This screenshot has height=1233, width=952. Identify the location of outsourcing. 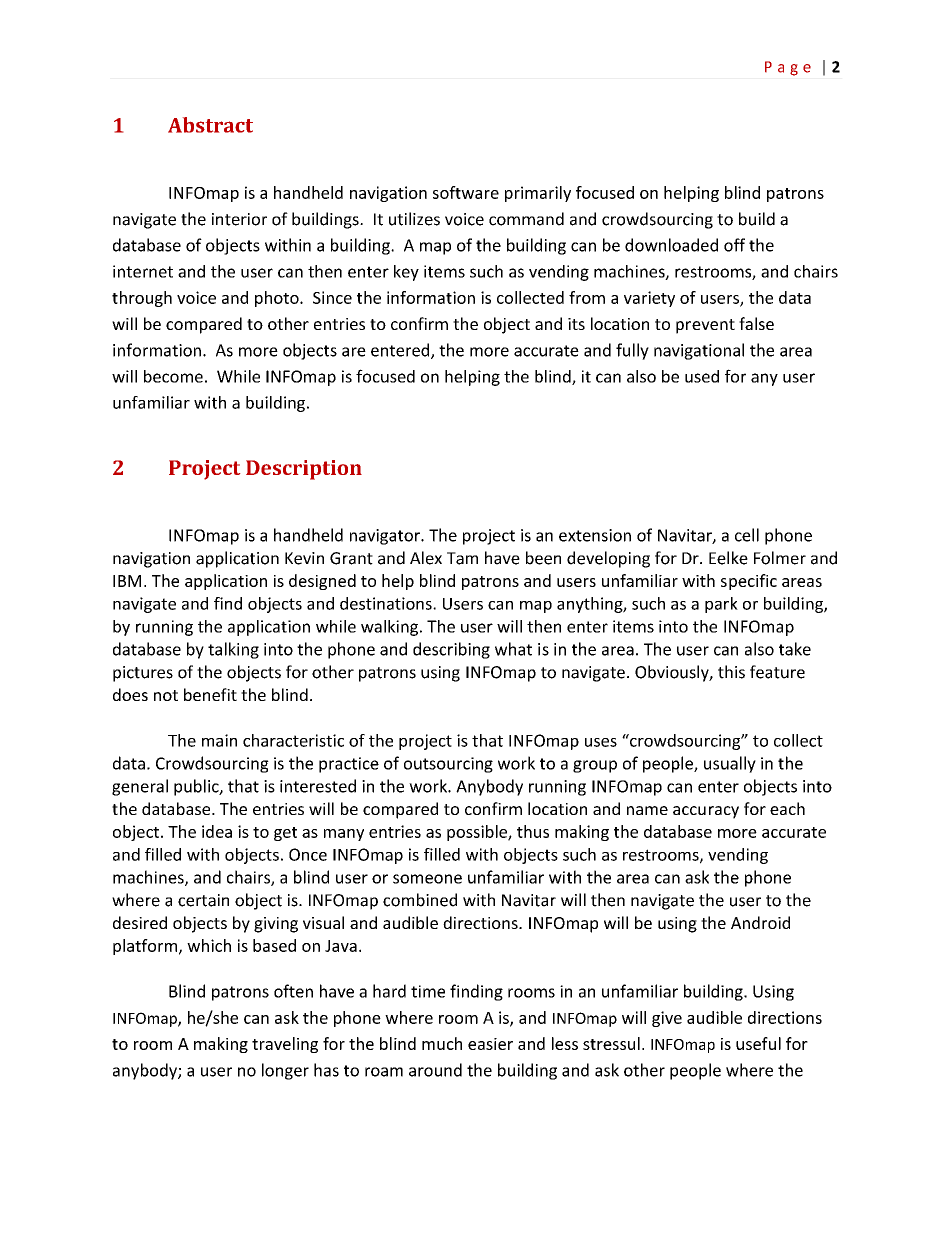
(448, 765).
